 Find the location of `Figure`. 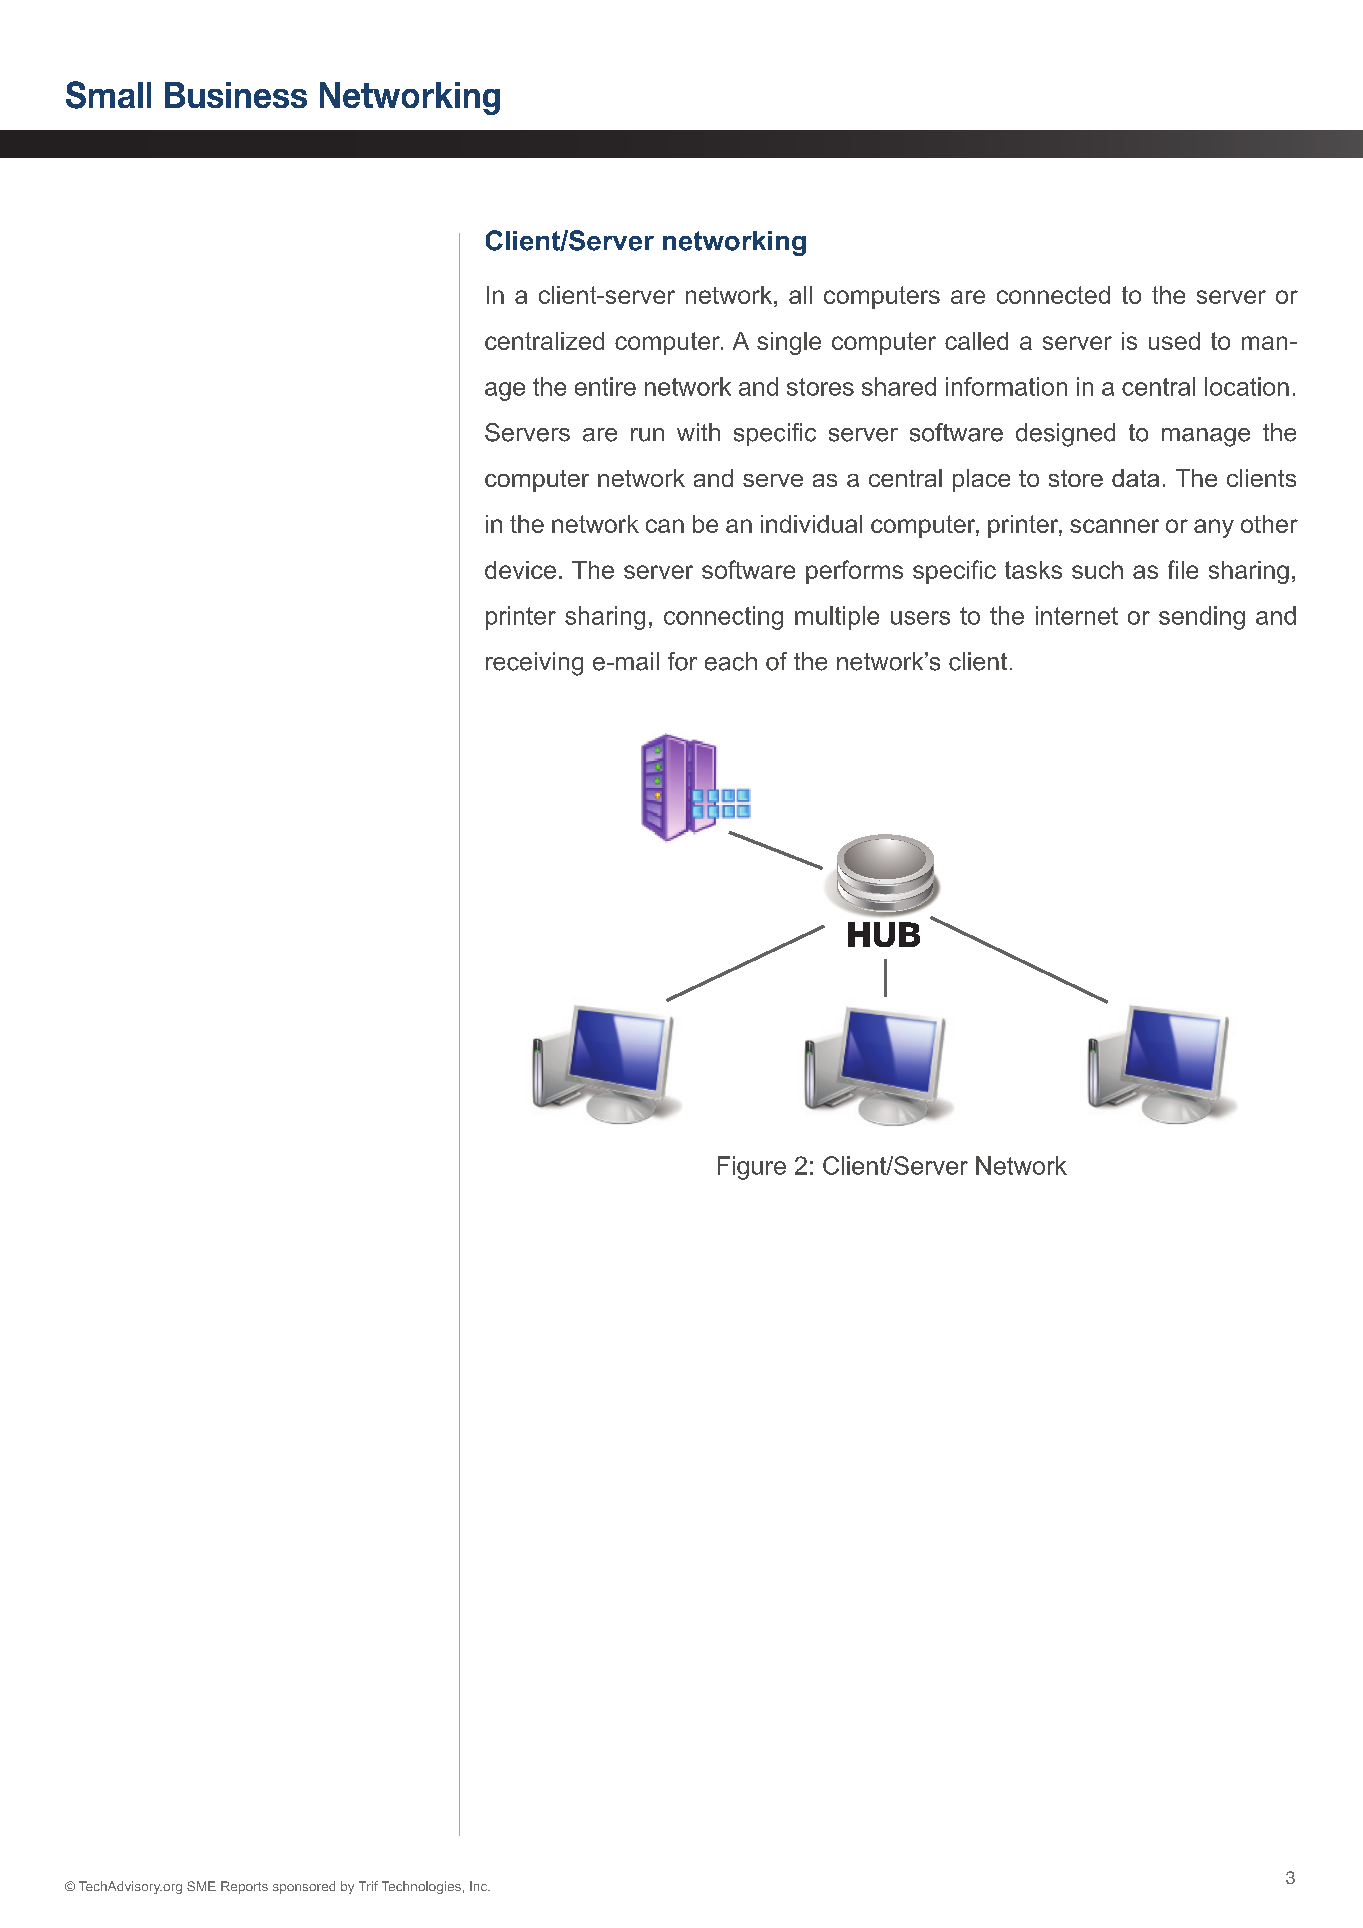

Figure is located at coordinates (752, 1168).
